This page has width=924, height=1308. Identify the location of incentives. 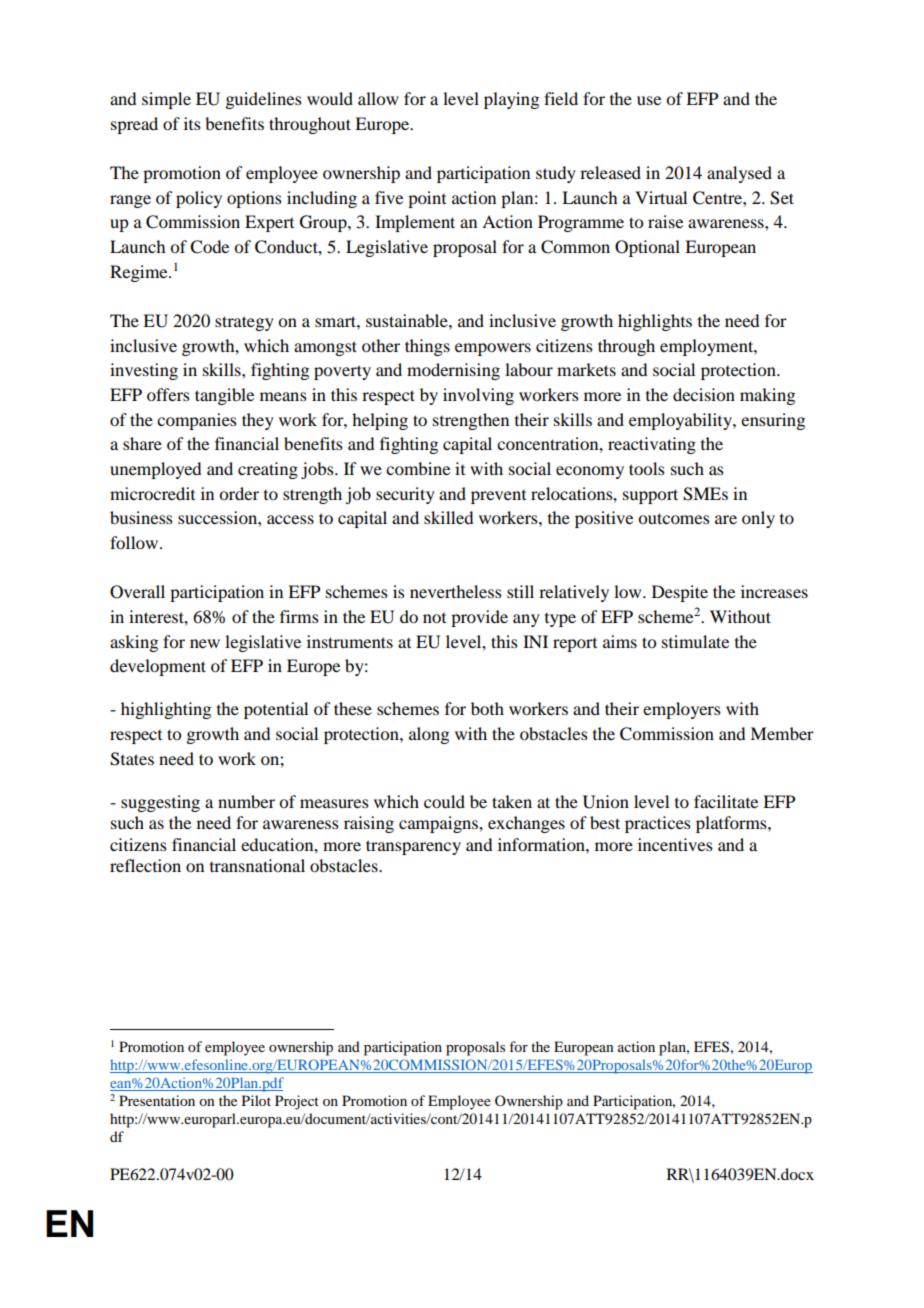
(675, 844).
